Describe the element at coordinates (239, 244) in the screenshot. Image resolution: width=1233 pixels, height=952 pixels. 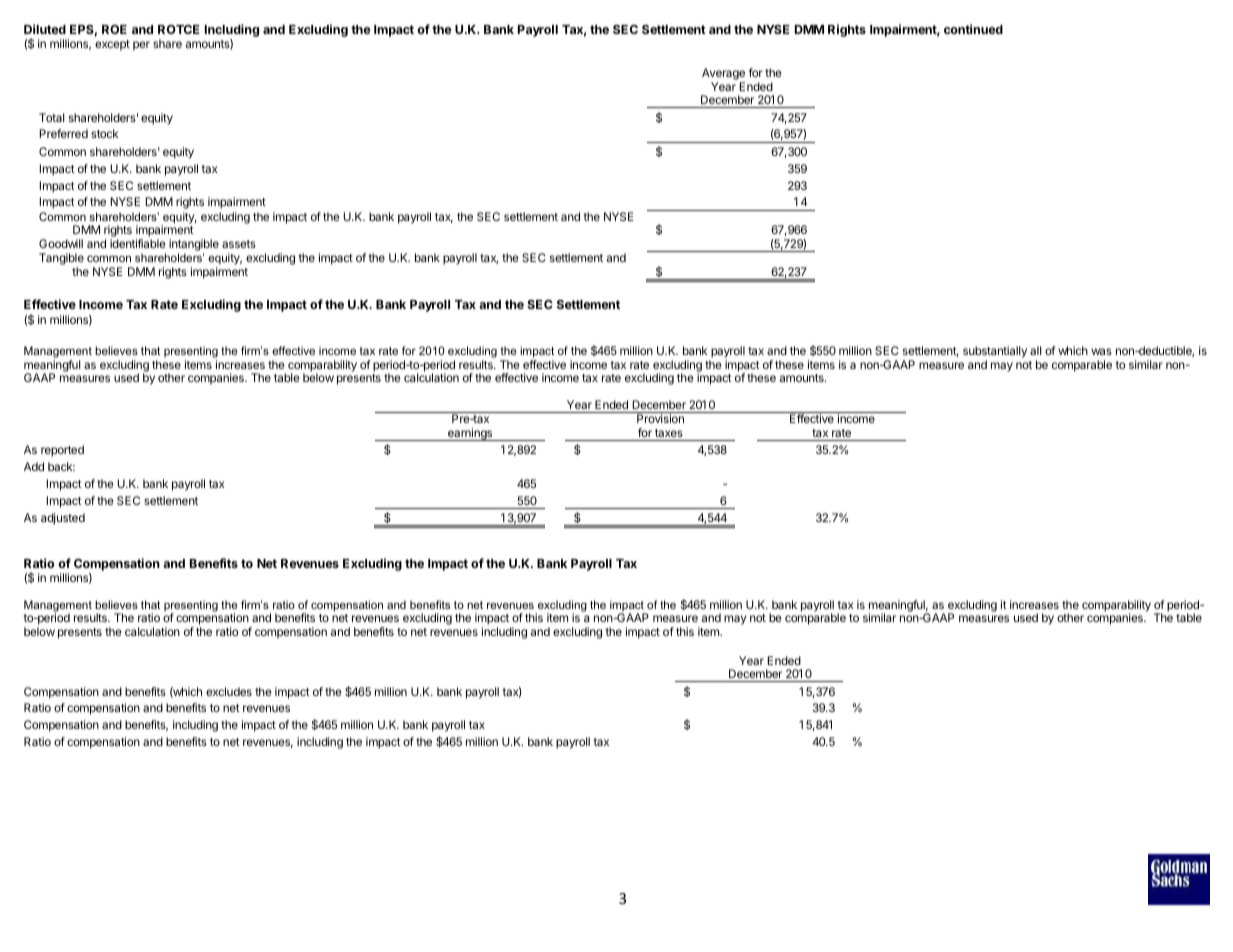
I see `assets` at that location.
